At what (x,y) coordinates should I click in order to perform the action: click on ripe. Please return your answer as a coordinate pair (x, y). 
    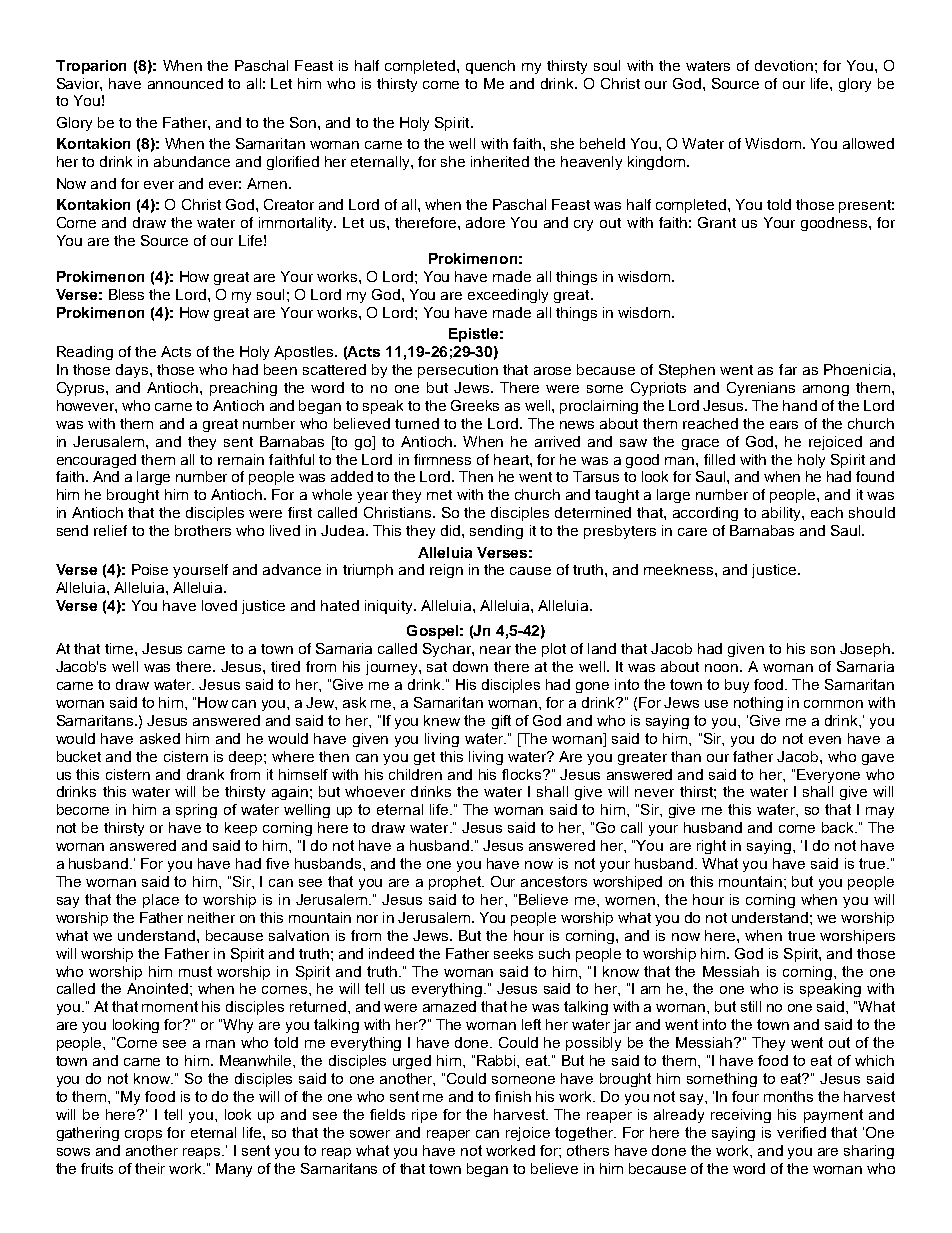
    Looking at the image, I should click on (424, 1116).
